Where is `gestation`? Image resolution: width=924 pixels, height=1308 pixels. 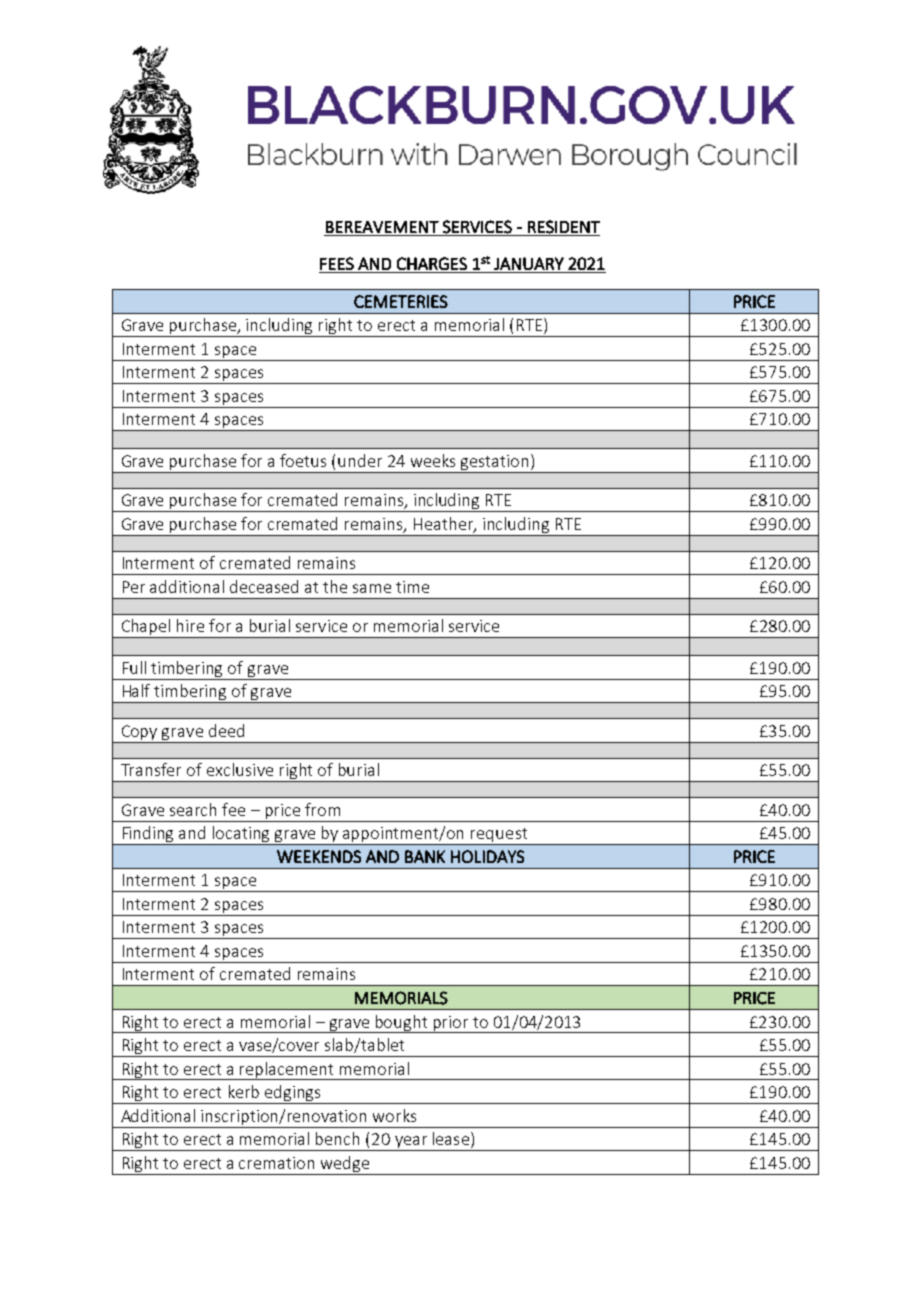 gestation is located at coordinates (494, 462).
